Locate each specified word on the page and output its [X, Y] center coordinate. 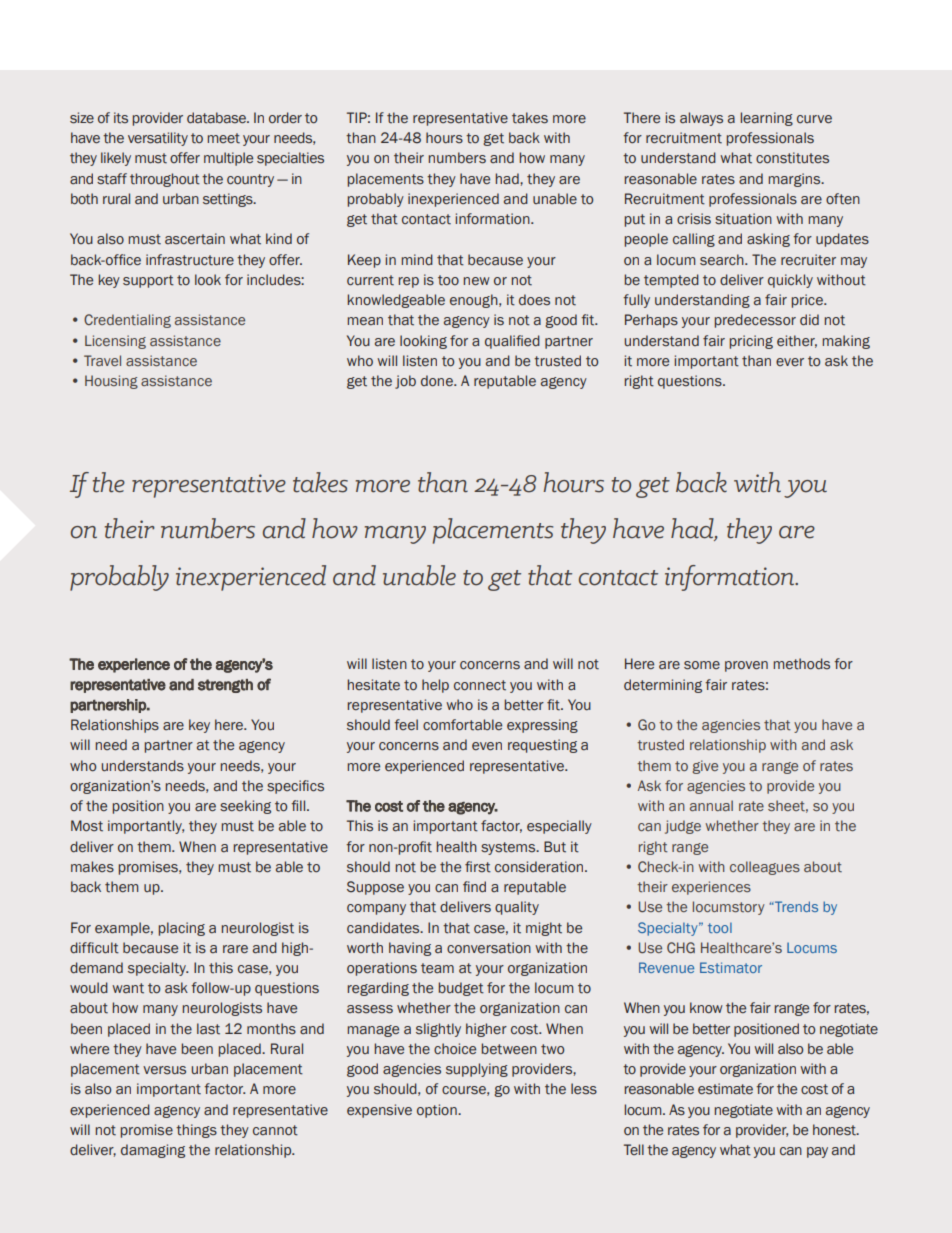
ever [790, 362]
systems [509, 848]
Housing [111, 382]
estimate [725, 1089]
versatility [158, 139]
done [438, 381]
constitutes [792, 158]
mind [417, 259]
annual [711, 805]
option [438, 1111]
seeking [245, 807]
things [196, 1131]
